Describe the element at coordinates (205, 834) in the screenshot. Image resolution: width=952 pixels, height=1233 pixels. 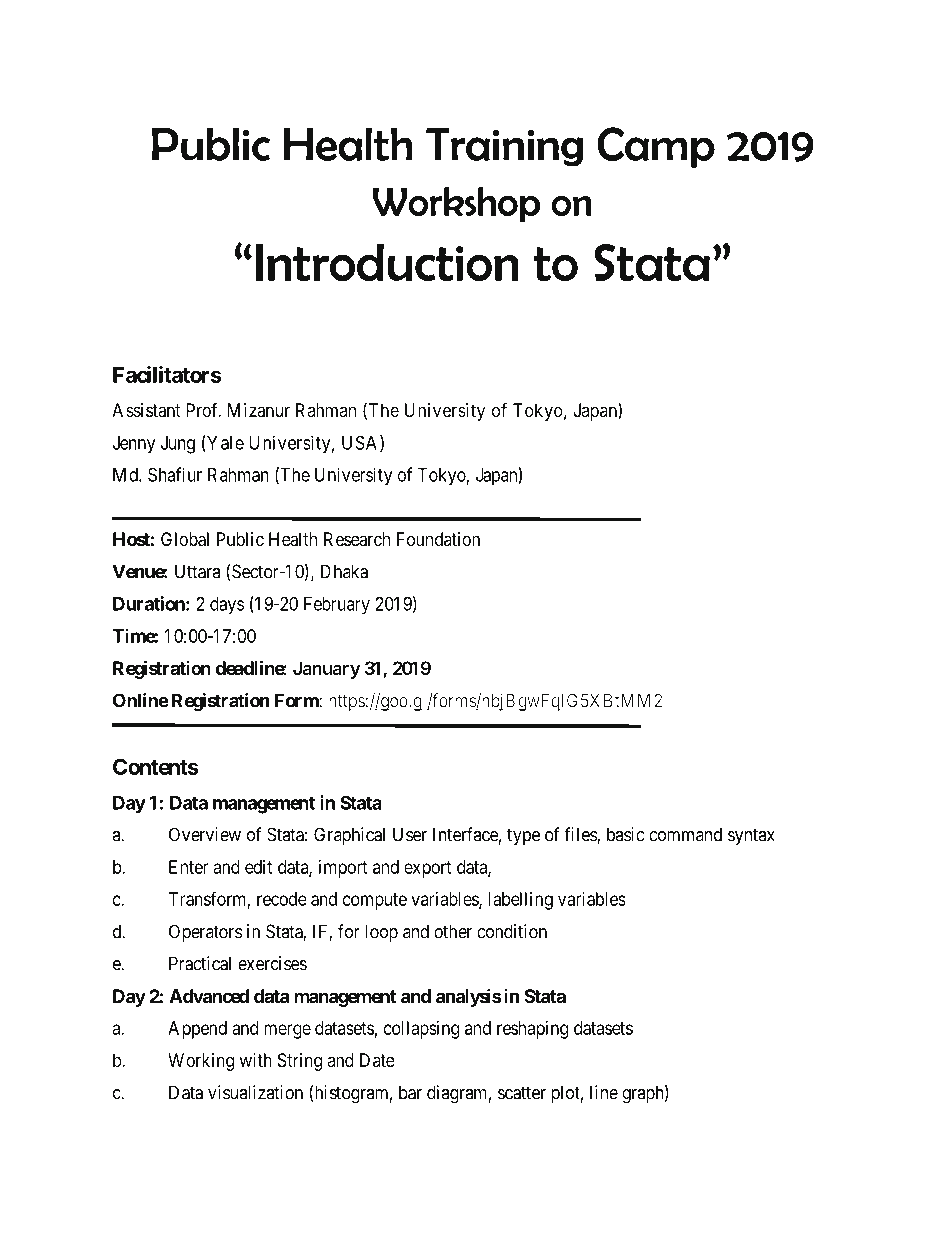
I see `Overview` at that location.
